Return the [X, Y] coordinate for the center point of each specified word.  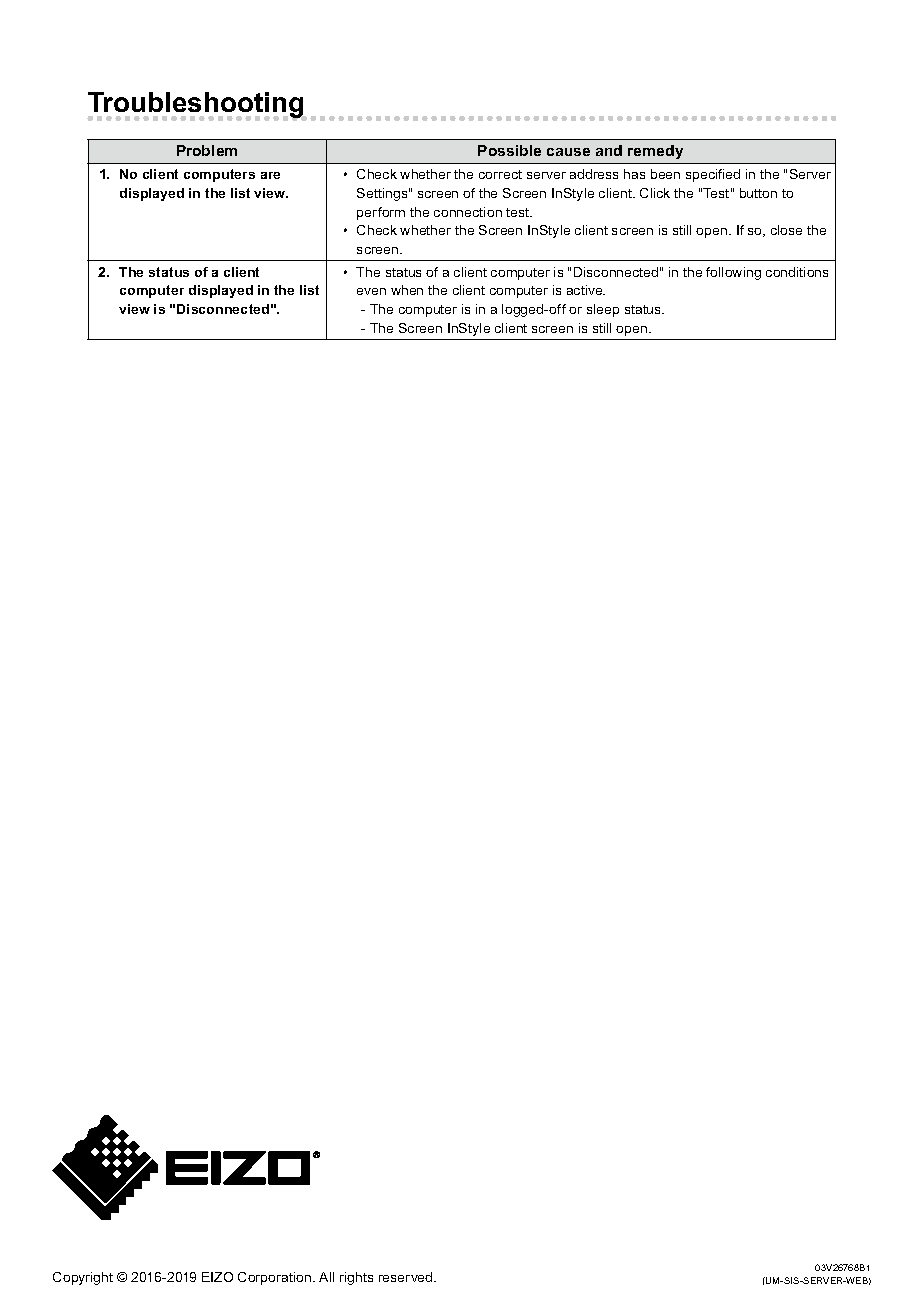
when [407, 290]
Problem [207, 150]
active [586, 290]
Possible [509, 150]
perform [381, 213]
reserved [407, 1277]
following [733, 273]
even [371, 291]
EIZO [217, 1277]
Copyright [83, 1278]
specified [713, 175]
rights [356, 1278]
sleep [603, 310]
